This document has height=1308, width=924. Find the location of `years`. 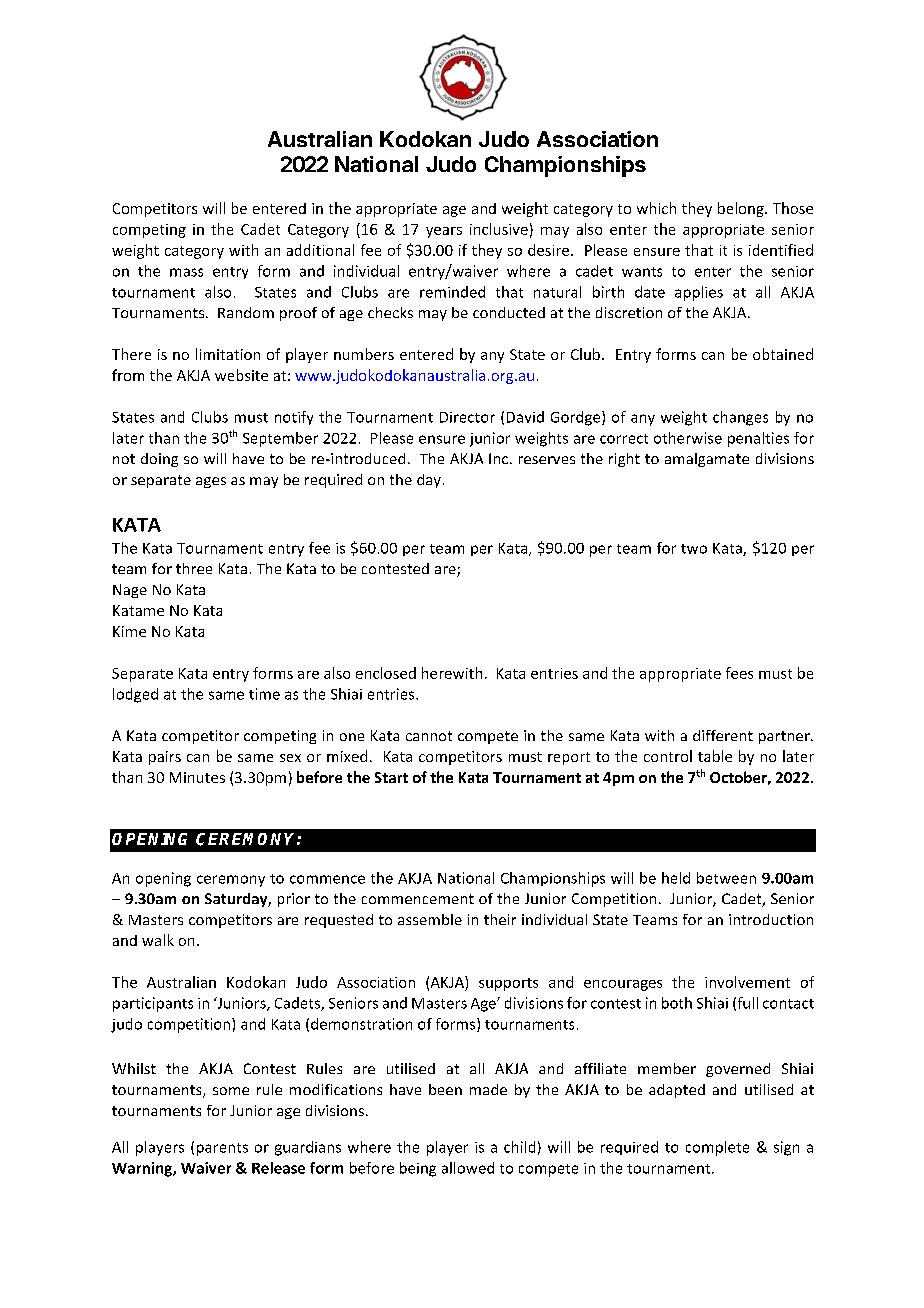

years is located at coordinates (444, 232).
